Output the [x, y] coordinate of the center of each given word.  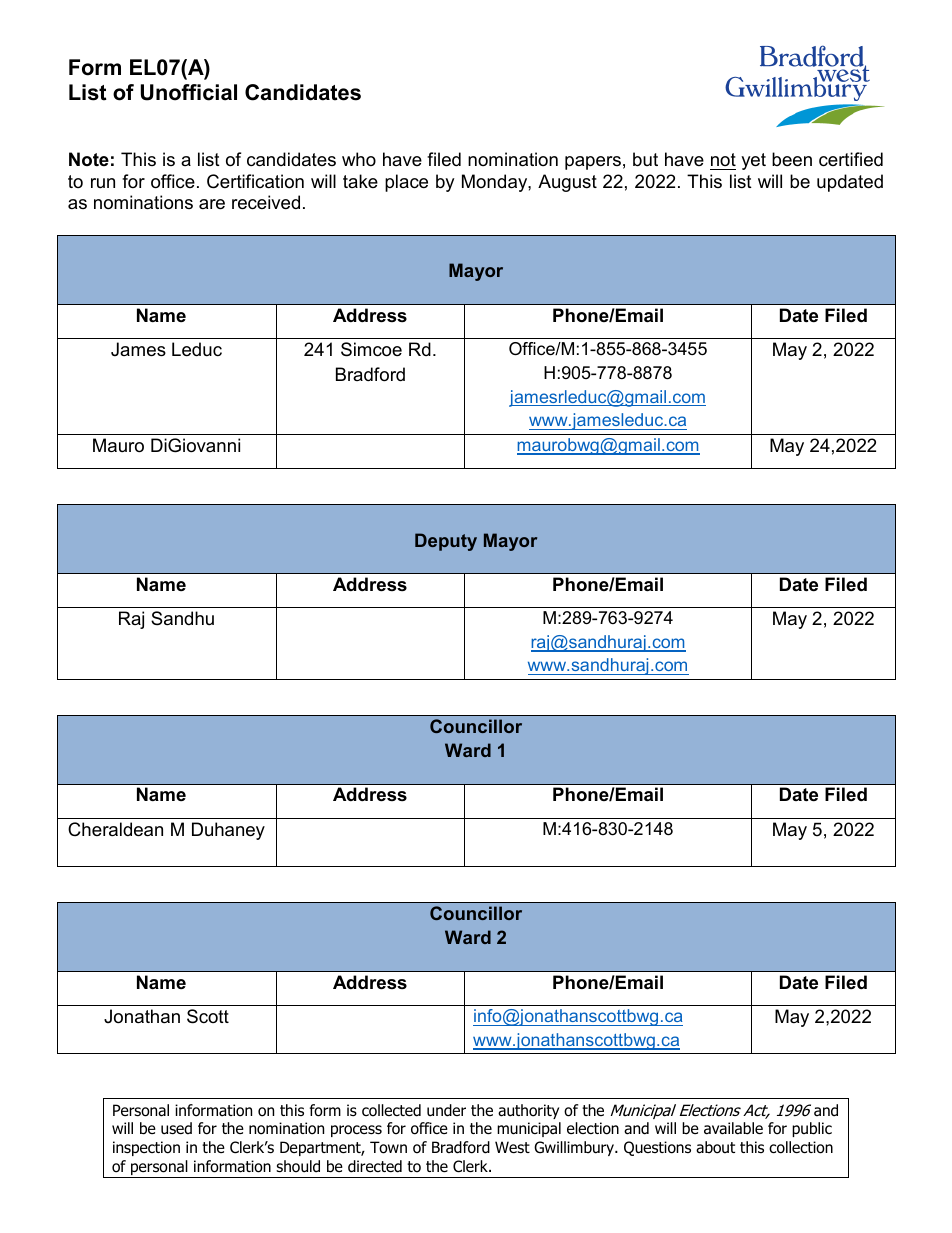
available [733, 1128]
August [567, 183]
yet [753, 161]
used [176, 1128]
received [266, 202]
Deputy [446, 542]
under [446, 1110]
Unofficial [189, 92]
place [406, 183]
